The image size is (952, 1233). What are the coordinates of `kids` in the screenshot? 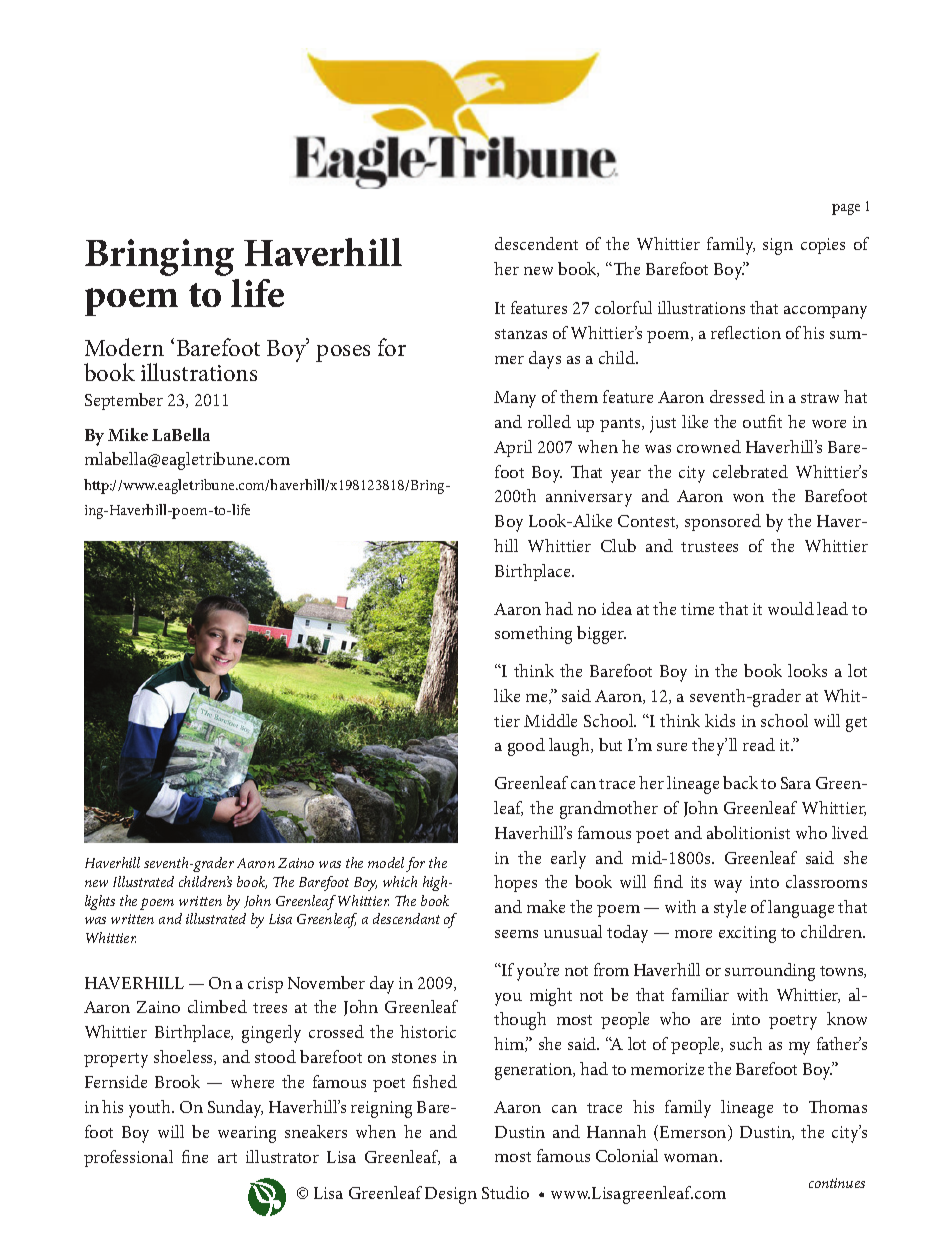 It's located at (720, 720).
